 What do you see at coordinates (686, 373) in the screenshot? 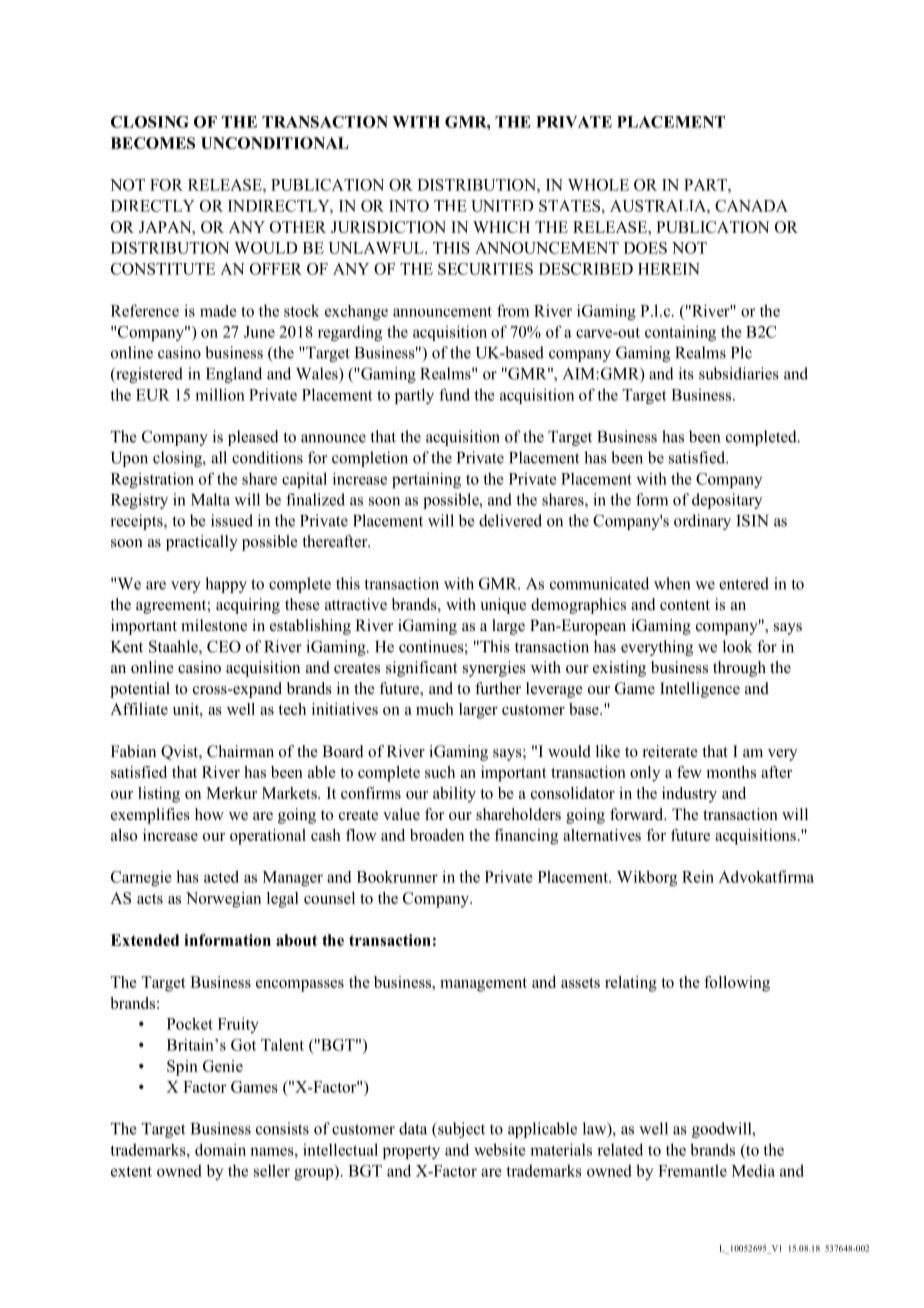
I see `its` at bounding box center [686, 373].
